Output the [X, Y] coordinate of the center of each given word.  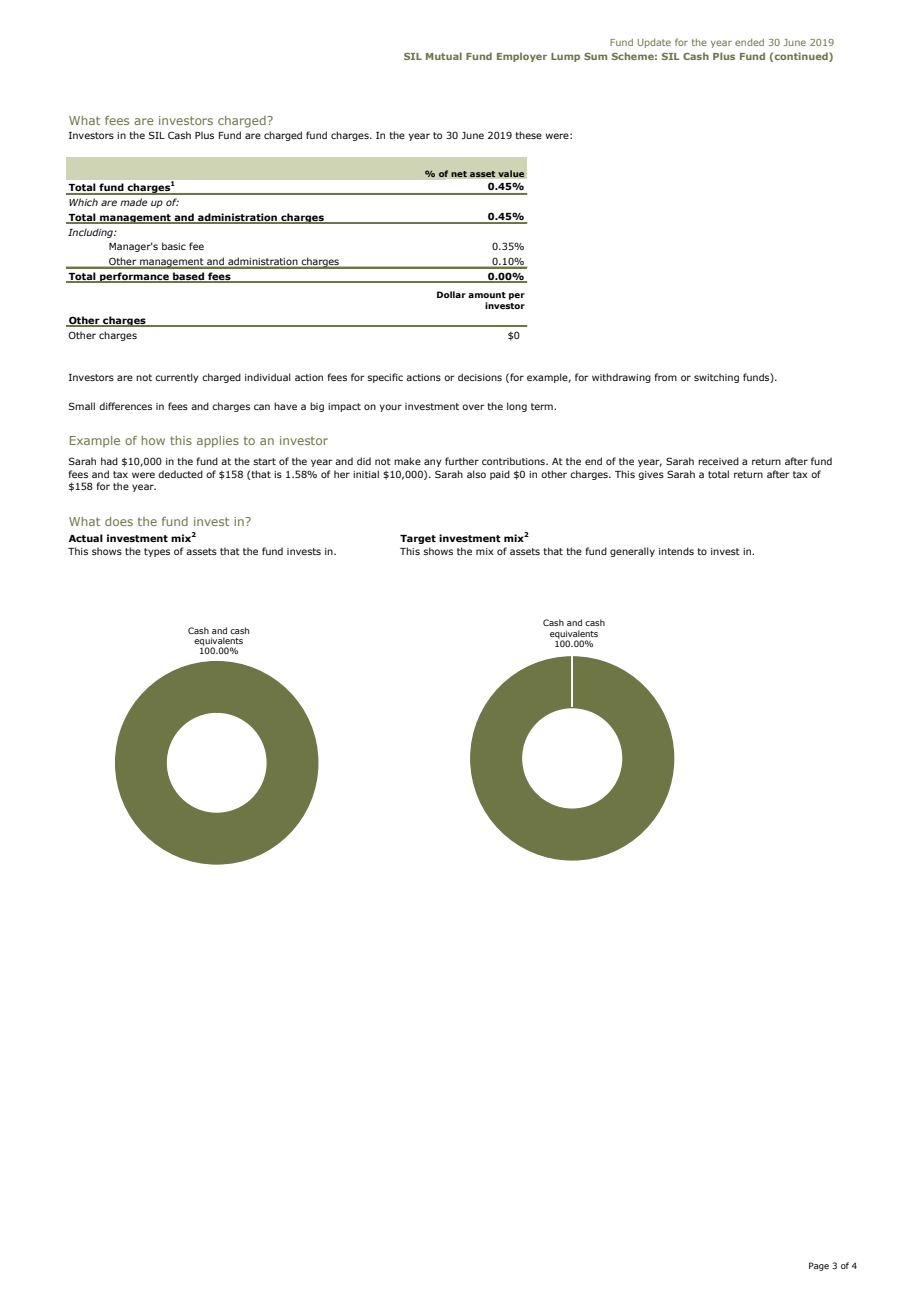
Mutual [444, 56]
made [134, 202]
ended [749, 42]
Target [418, 539]
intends [676, 551]
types [157, 552]
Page [819, 1266]
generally [632, 552]
